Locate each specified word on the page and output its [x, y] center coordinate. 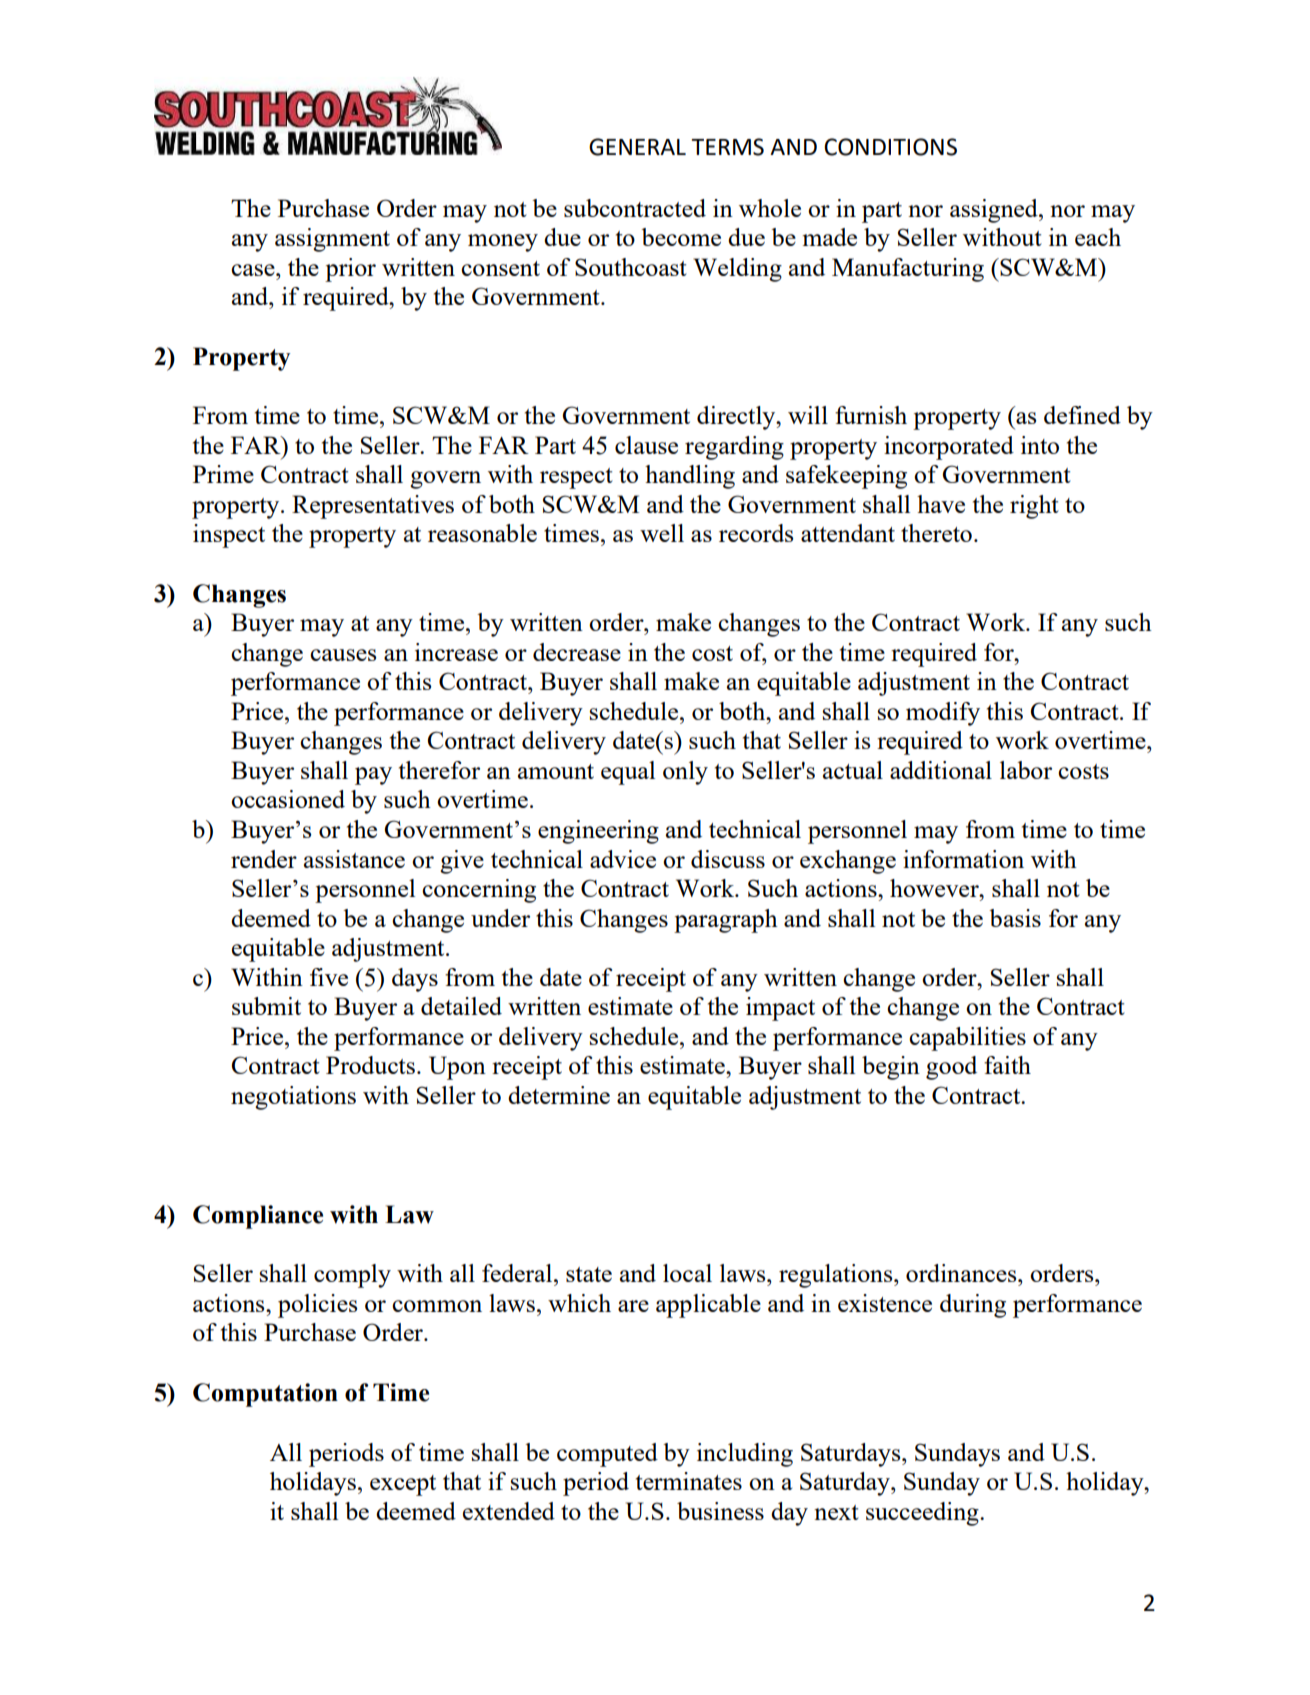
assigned [995, 211]
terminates [689, 1481]
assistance [354, 859]
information [963, 859]
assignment [332, 240]
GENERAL [637, 147]
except [403, 1485]
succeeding [923, 1514]
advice [623, 859]
